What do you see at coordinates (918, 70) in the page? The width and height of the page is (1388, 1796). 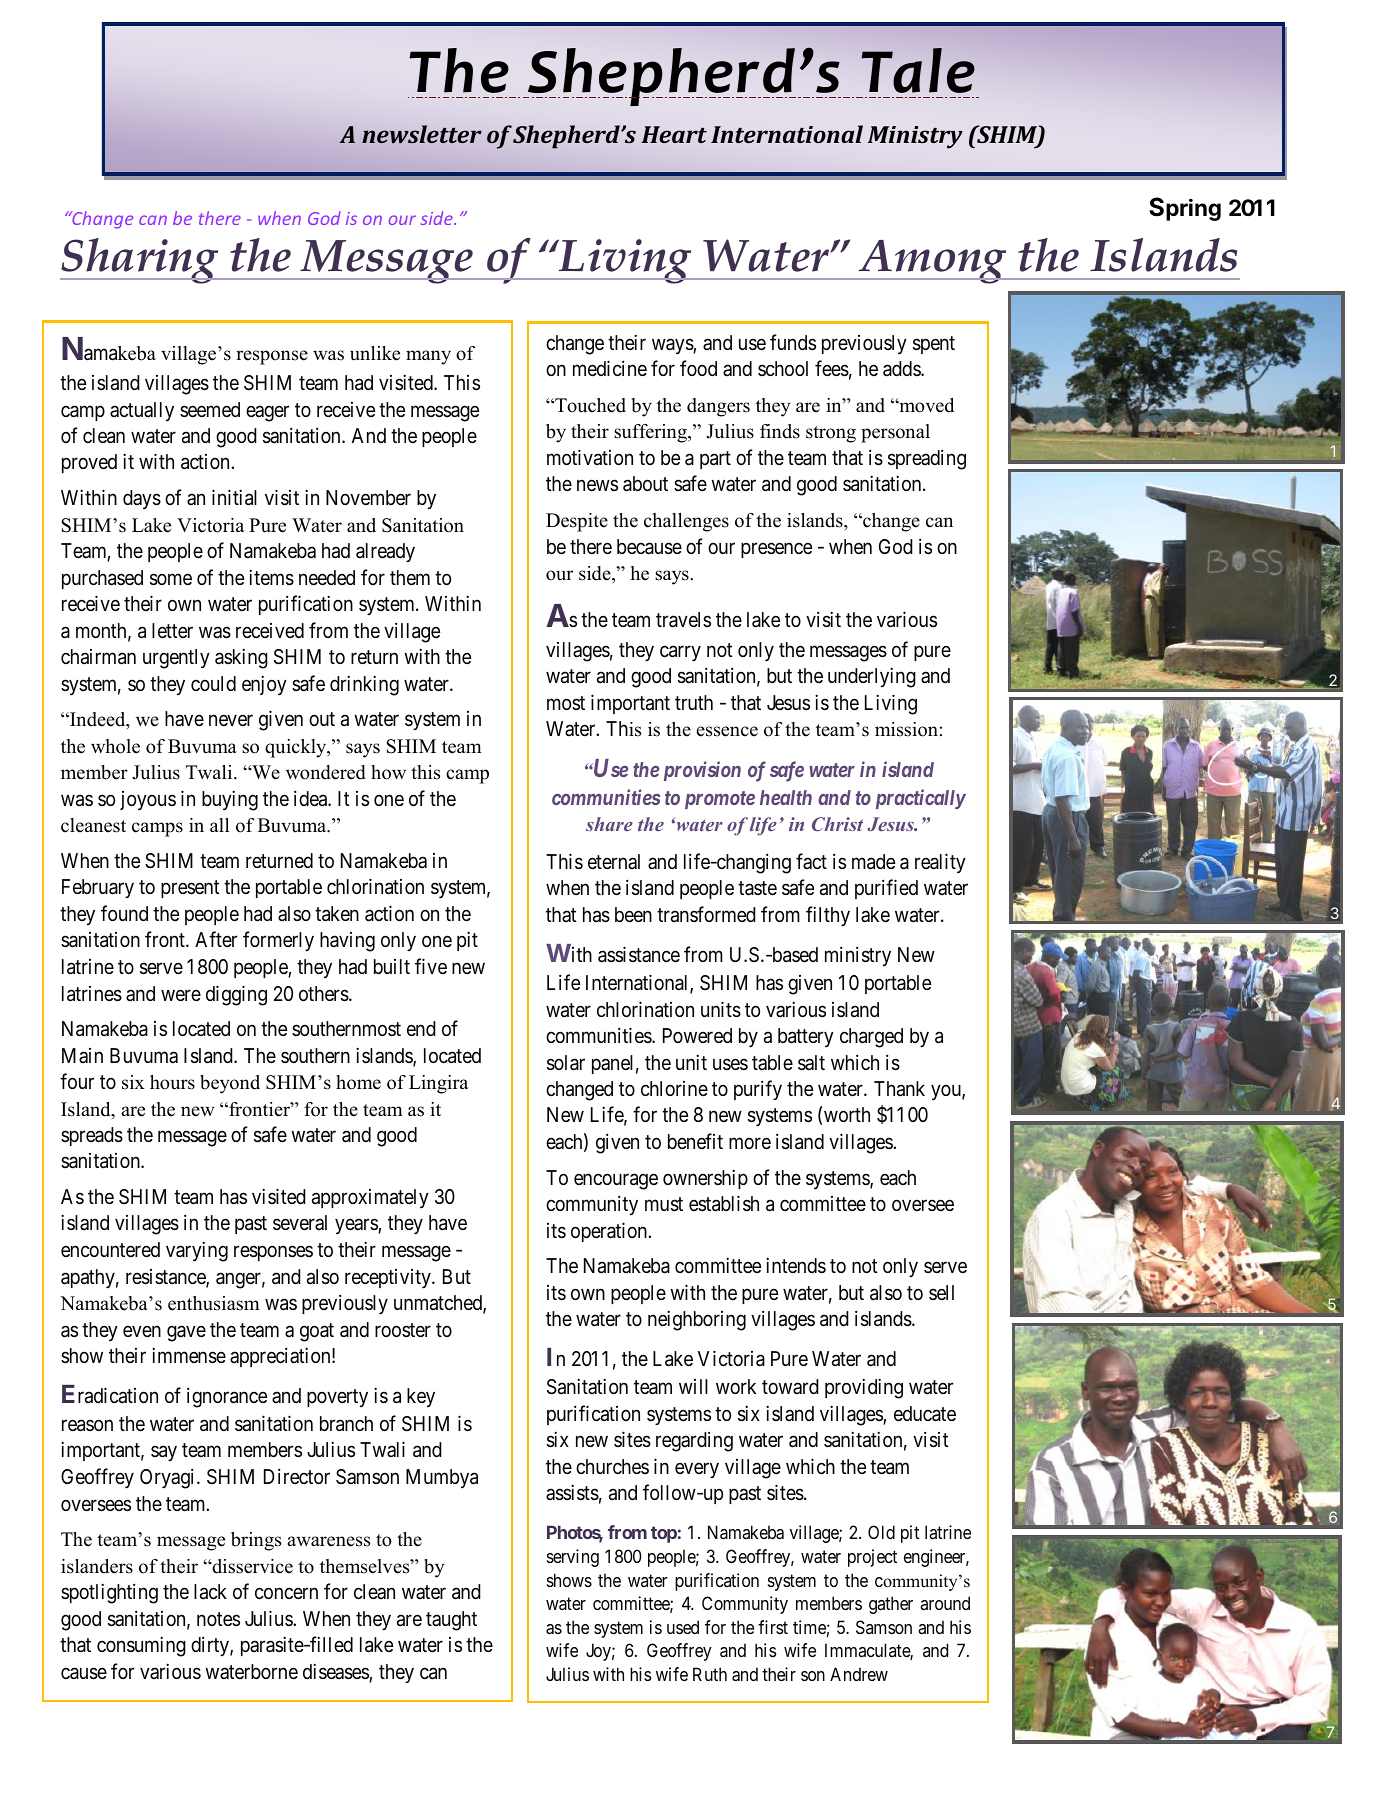 I see `Tale` at bounding box center [918, 70].
